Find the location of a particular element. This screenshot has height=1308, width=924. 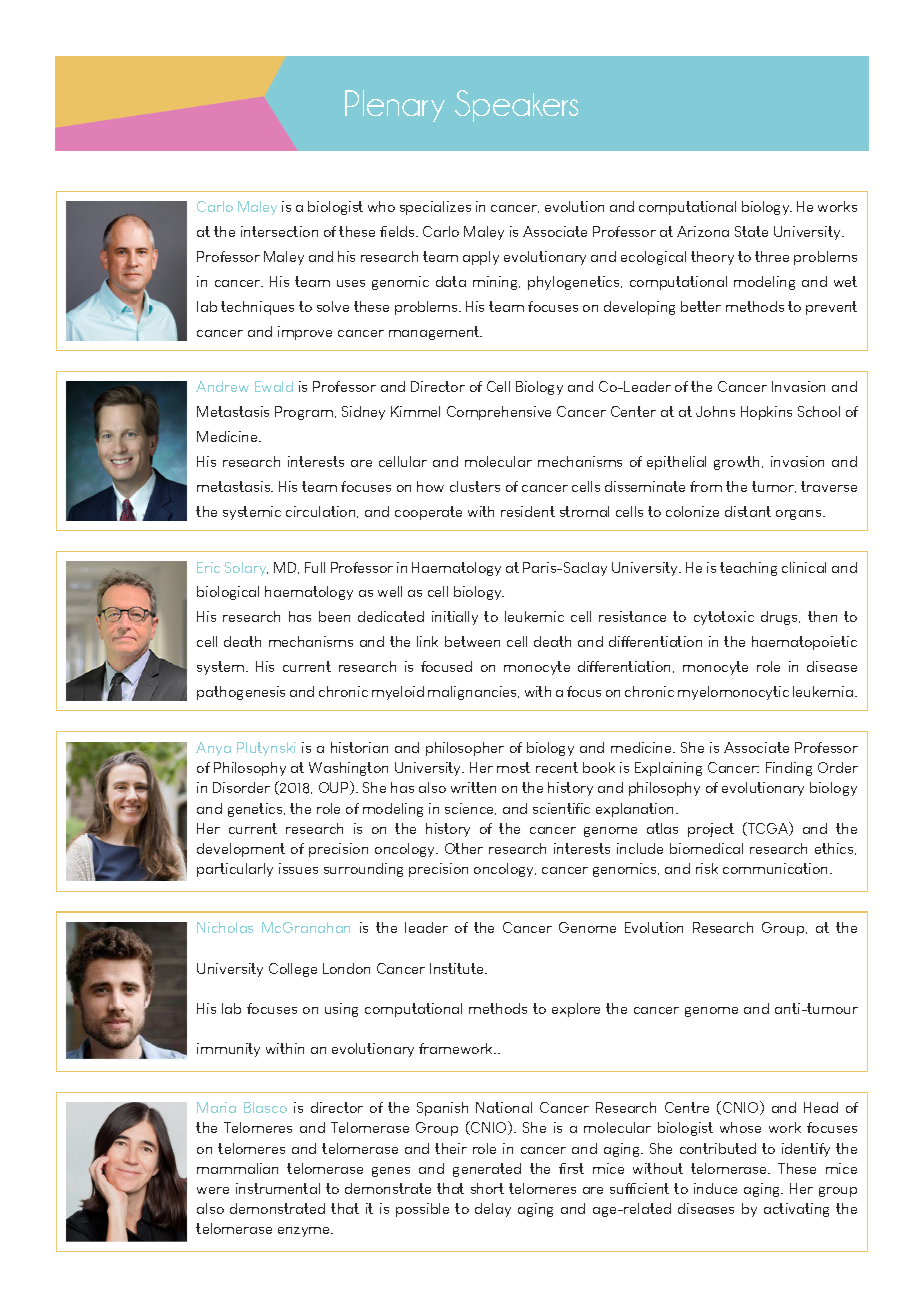

circulation is located at coordinates (322, 512).
